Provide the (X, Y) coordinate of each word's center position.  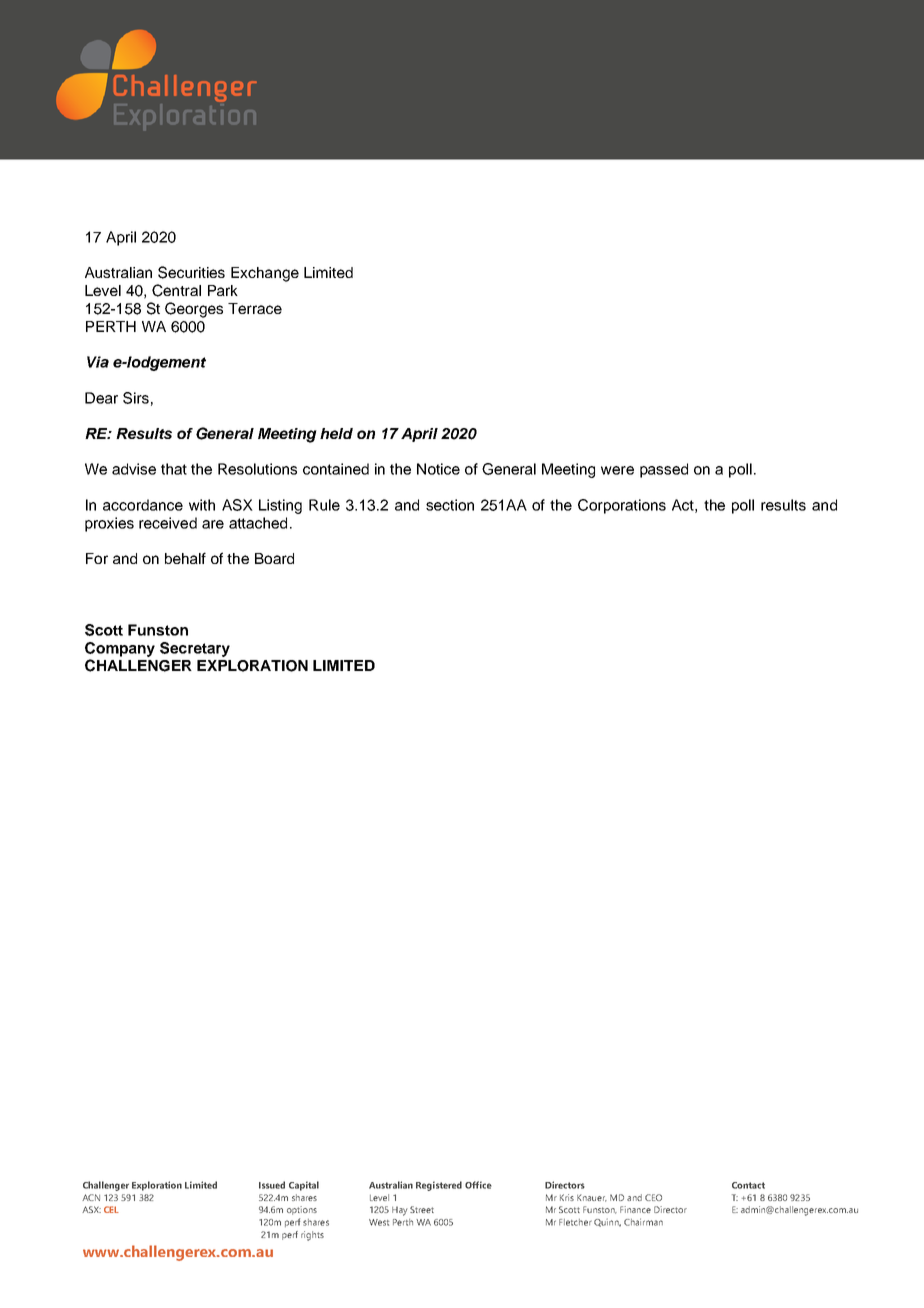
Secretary (195, 649)
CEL (111, 1209)
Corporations (622, 506)
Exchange (265, 274)
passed (664, 470)
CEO (653, 1197)
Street (422, 1209)
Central (176, 290)
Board (274, 558)
